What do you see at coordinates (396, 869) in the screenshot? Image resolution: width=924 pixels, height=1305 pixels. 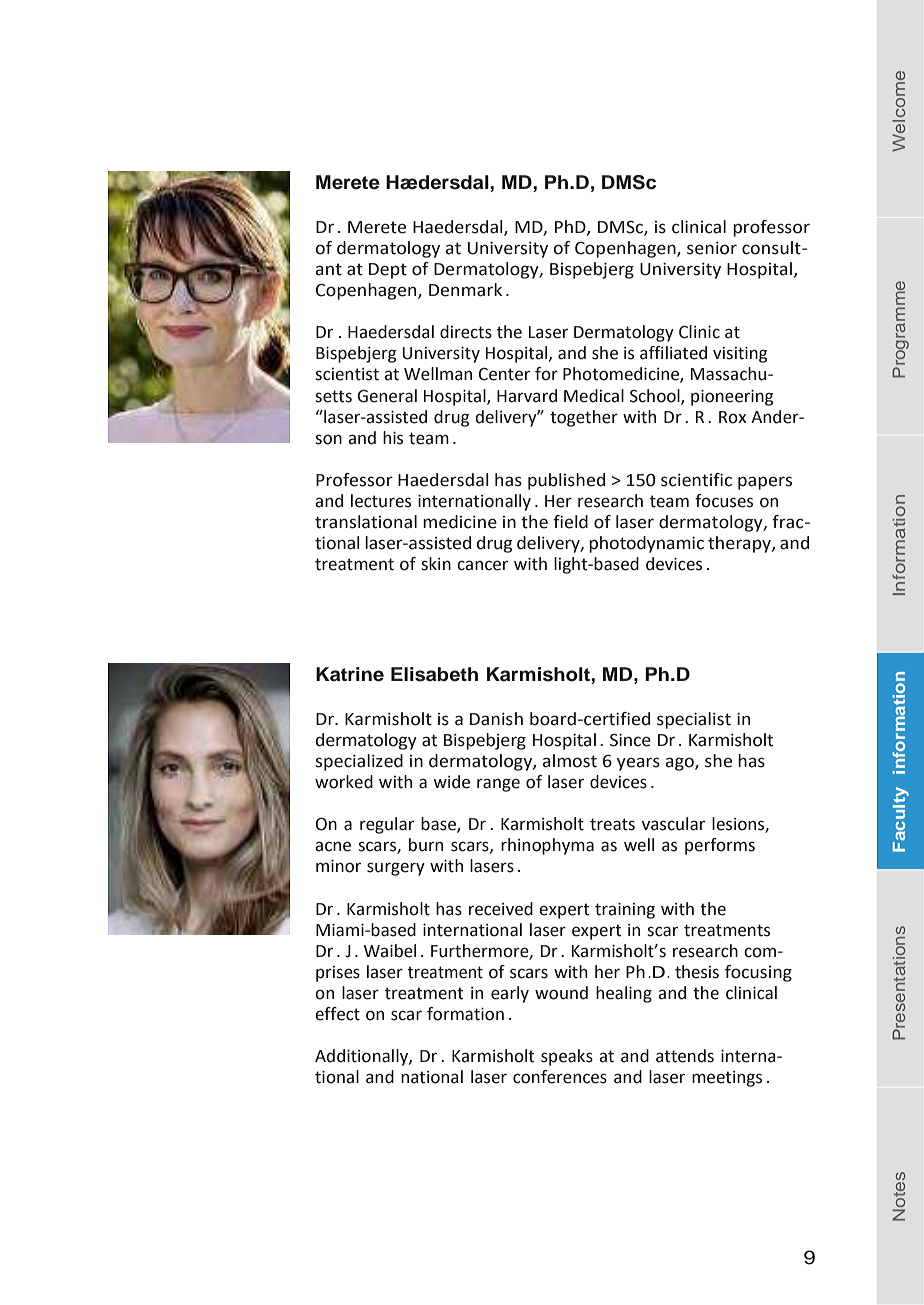 I see `surgery` at bounding box center [396, 869].
